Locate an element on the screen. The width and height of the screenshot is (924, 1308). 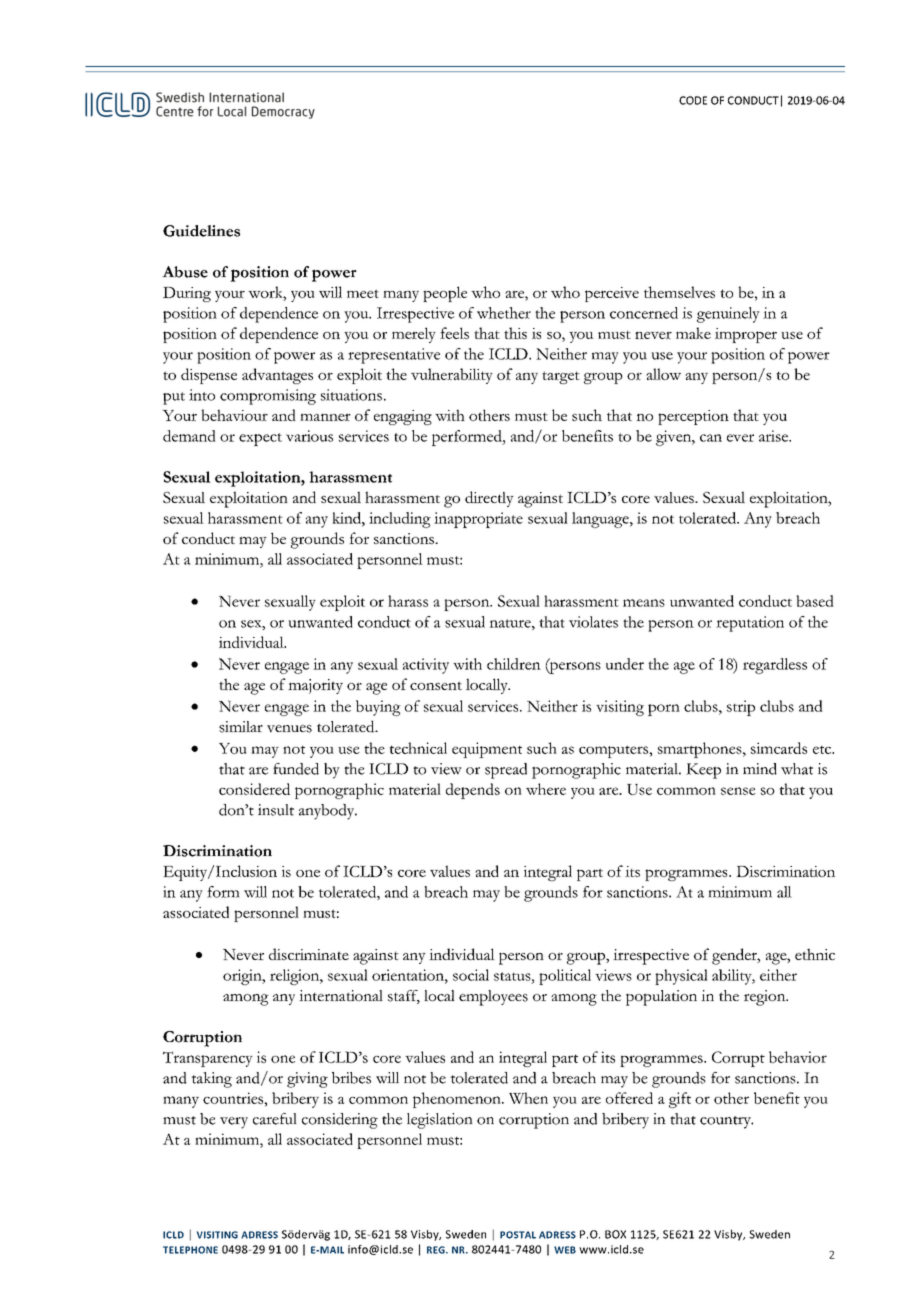
children is located at coordinates (514, 664).
